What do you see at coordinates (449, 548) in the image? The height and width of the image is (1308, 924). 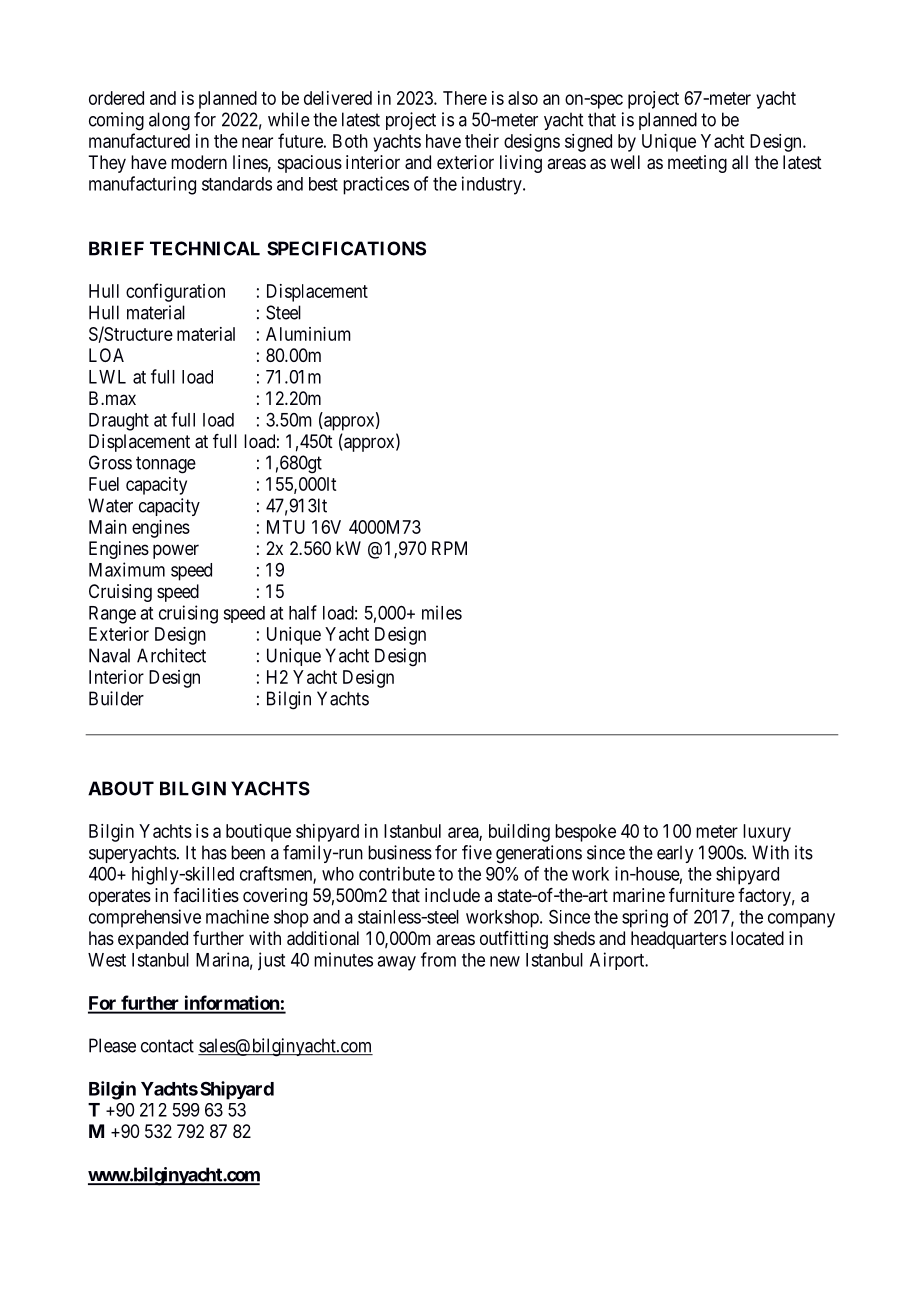 I see `RPM` at bounding box center [449, 548].
